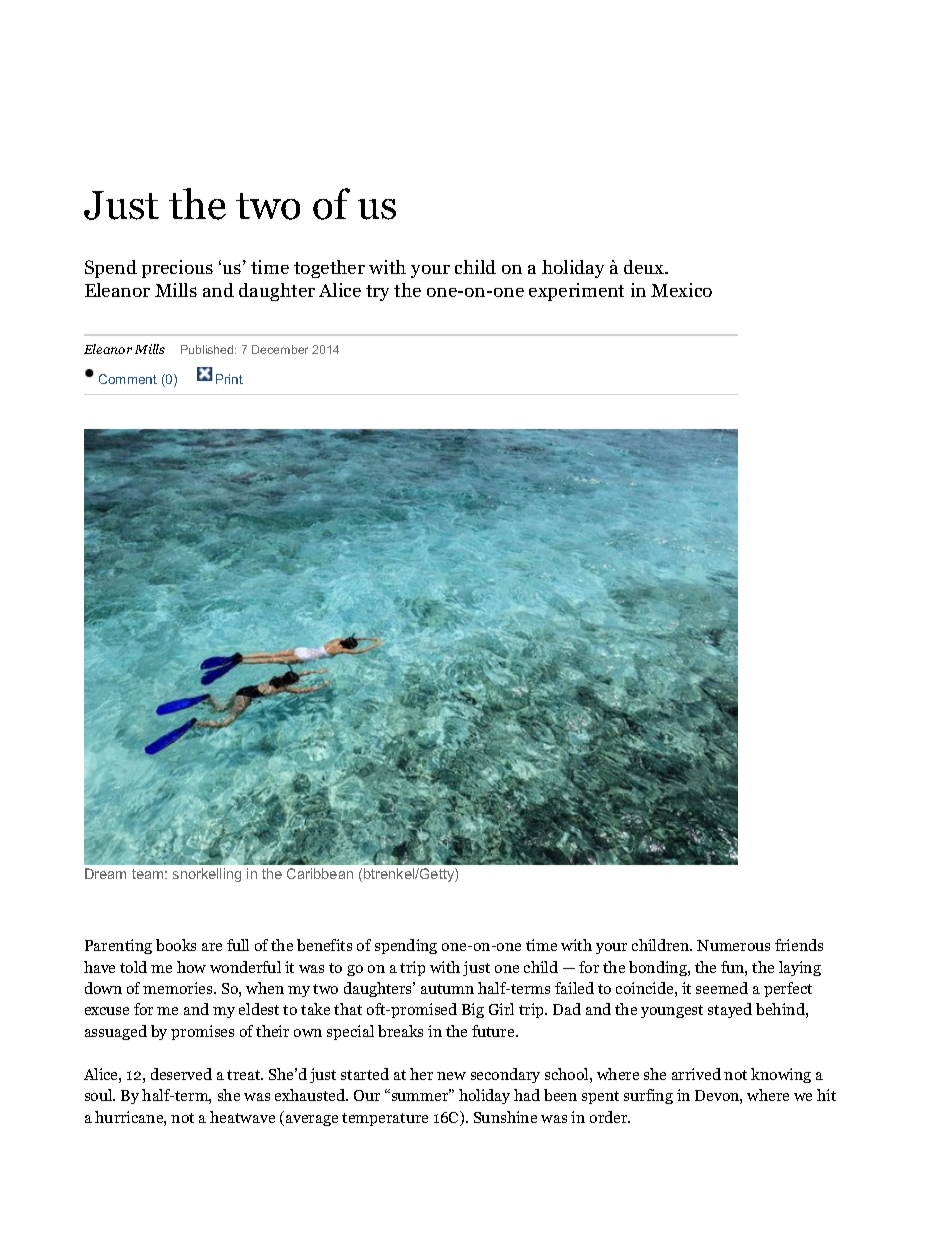 The height and width of the screenshot is (1233, 952). What do you see at coordinates (229, 379) in the screenshot?
I see `Print` at bounding box center [229, 379].
